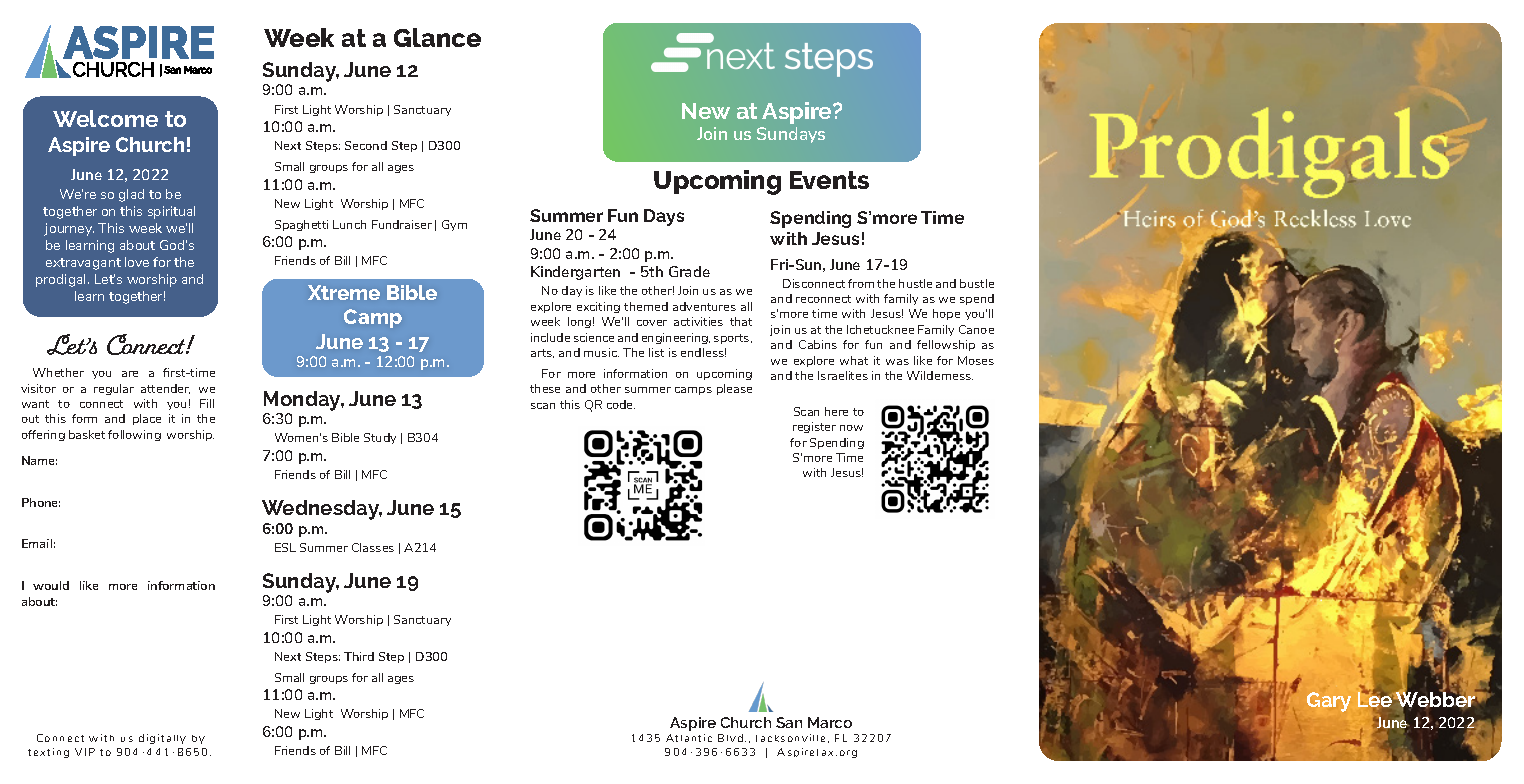  Describe the element at coordinates (977, 283) in the screenshot. I see `bustle` at that location.
